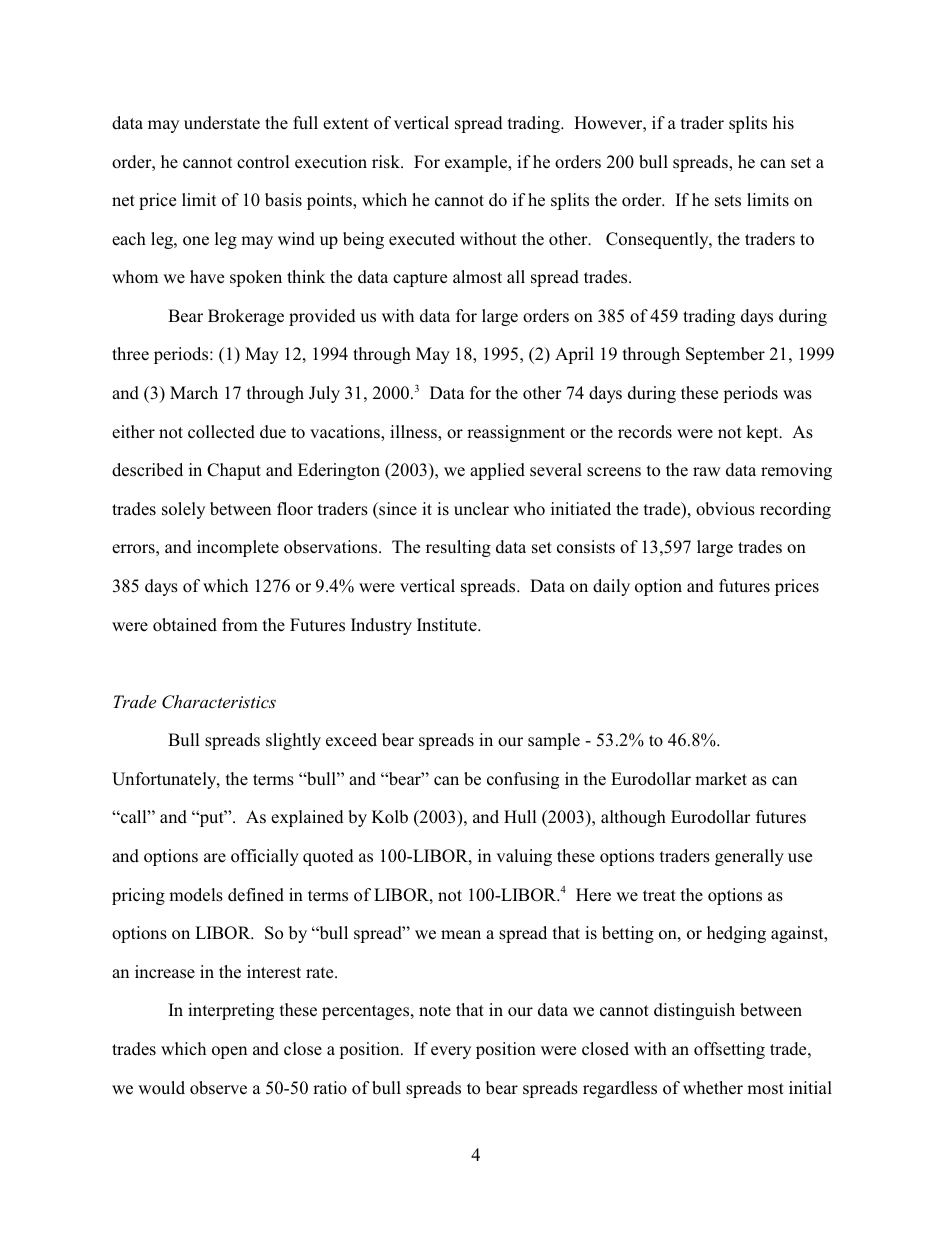 This document has width=952, height=1233. Describe the element at coordinates (448, 624) in the document. I see `Institute` at that location.
